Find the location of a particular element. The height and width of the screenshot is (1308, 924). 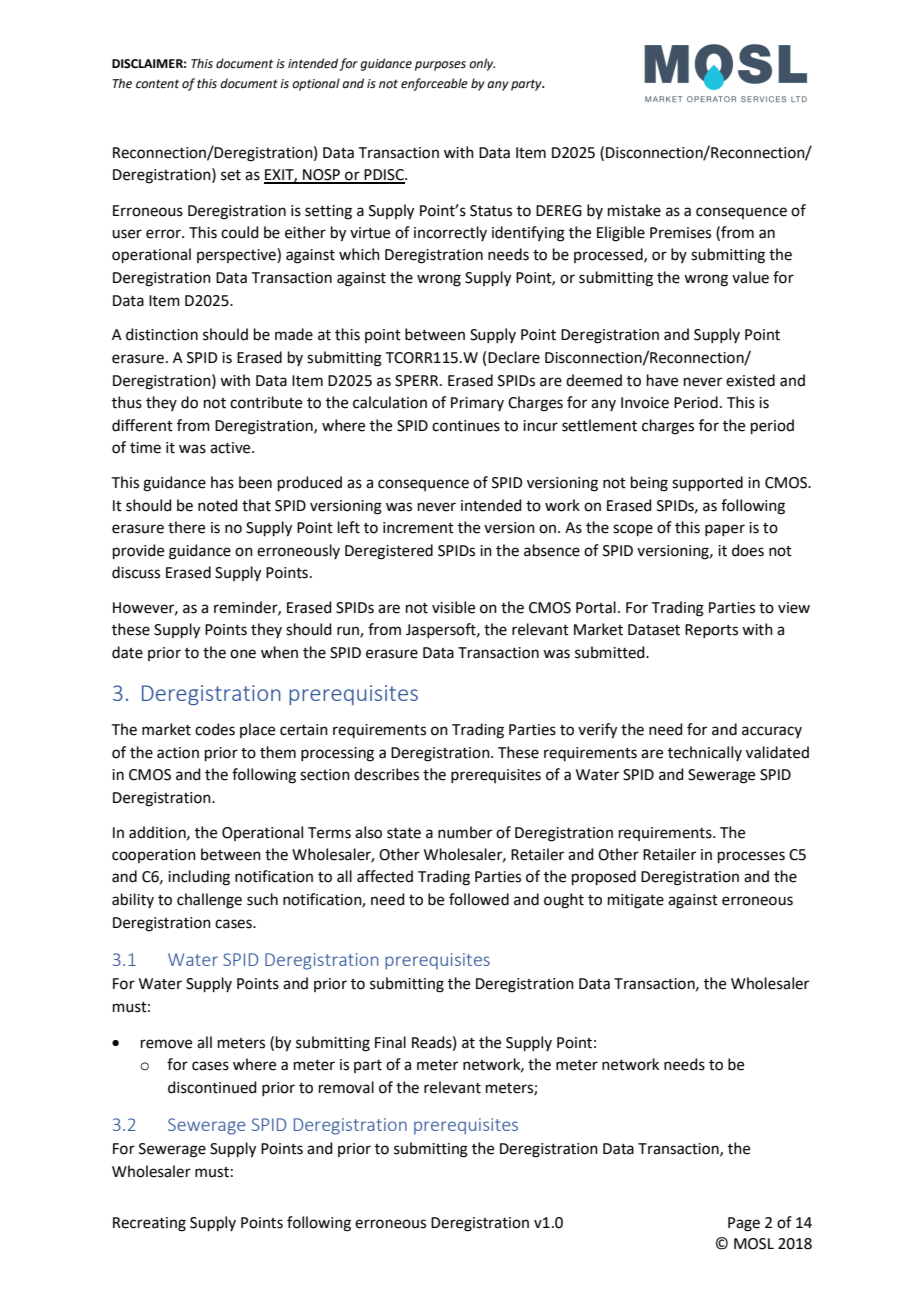

mistake is located at coordinates (634, 210).
